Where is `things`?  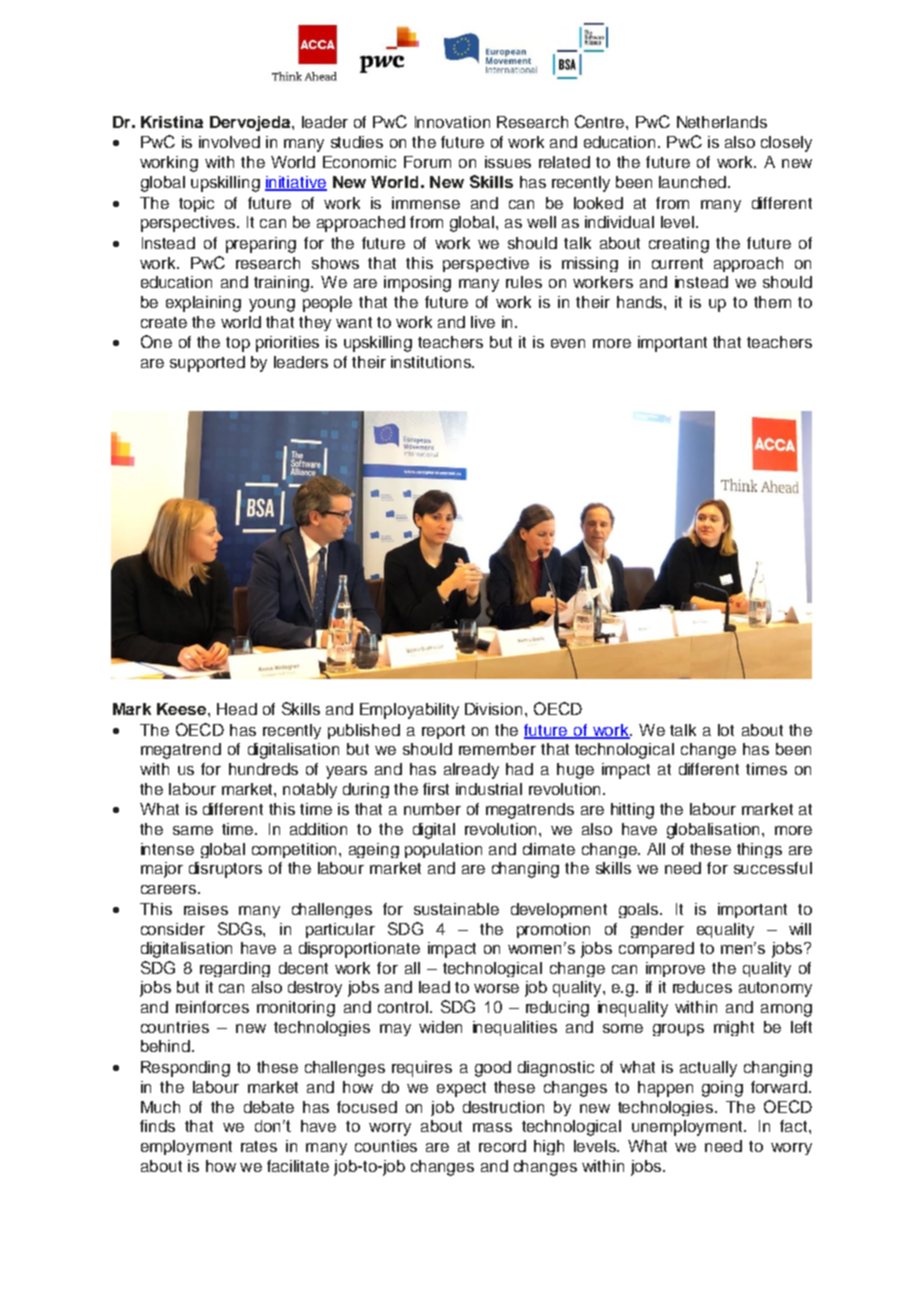 things is located at coordinates (759, 850).
